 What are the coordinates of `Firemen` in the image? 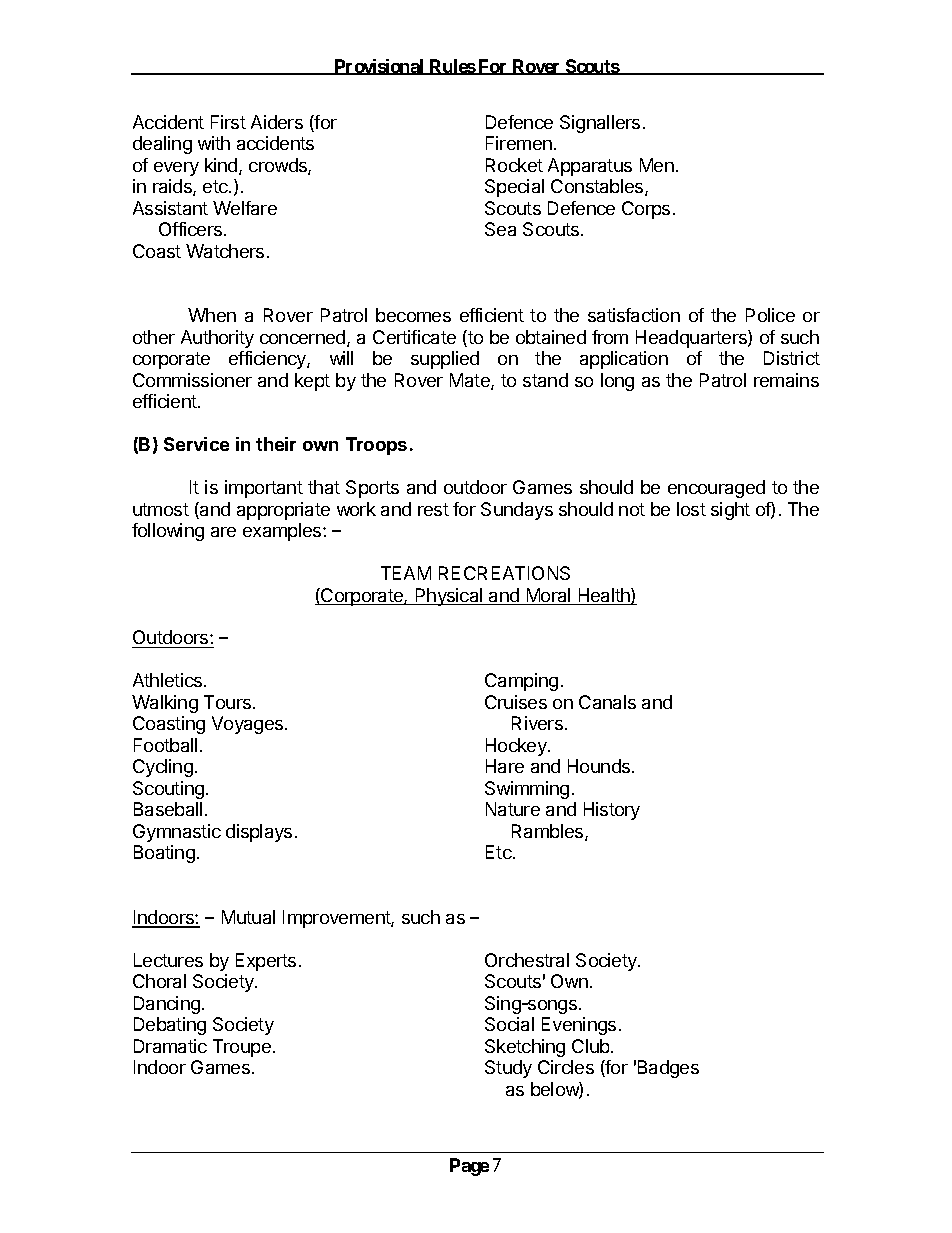 It's located at (519, 143).
